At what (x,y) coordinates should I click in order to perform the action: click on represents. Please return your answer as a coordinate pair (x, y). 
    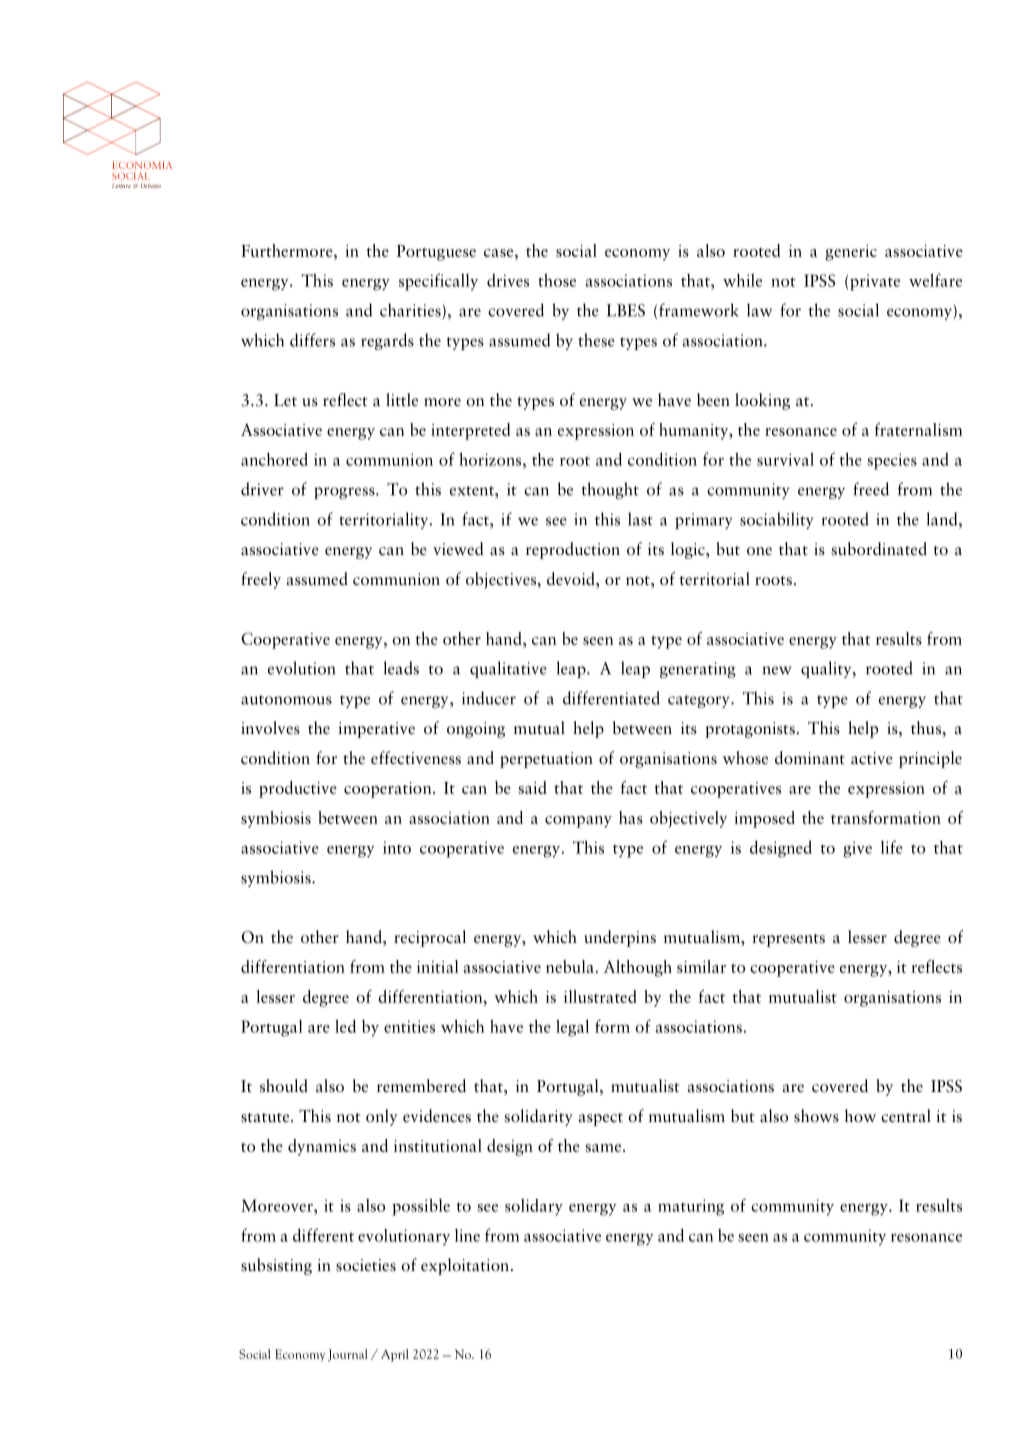
    Looking at the image, I should click on (788, 940).
